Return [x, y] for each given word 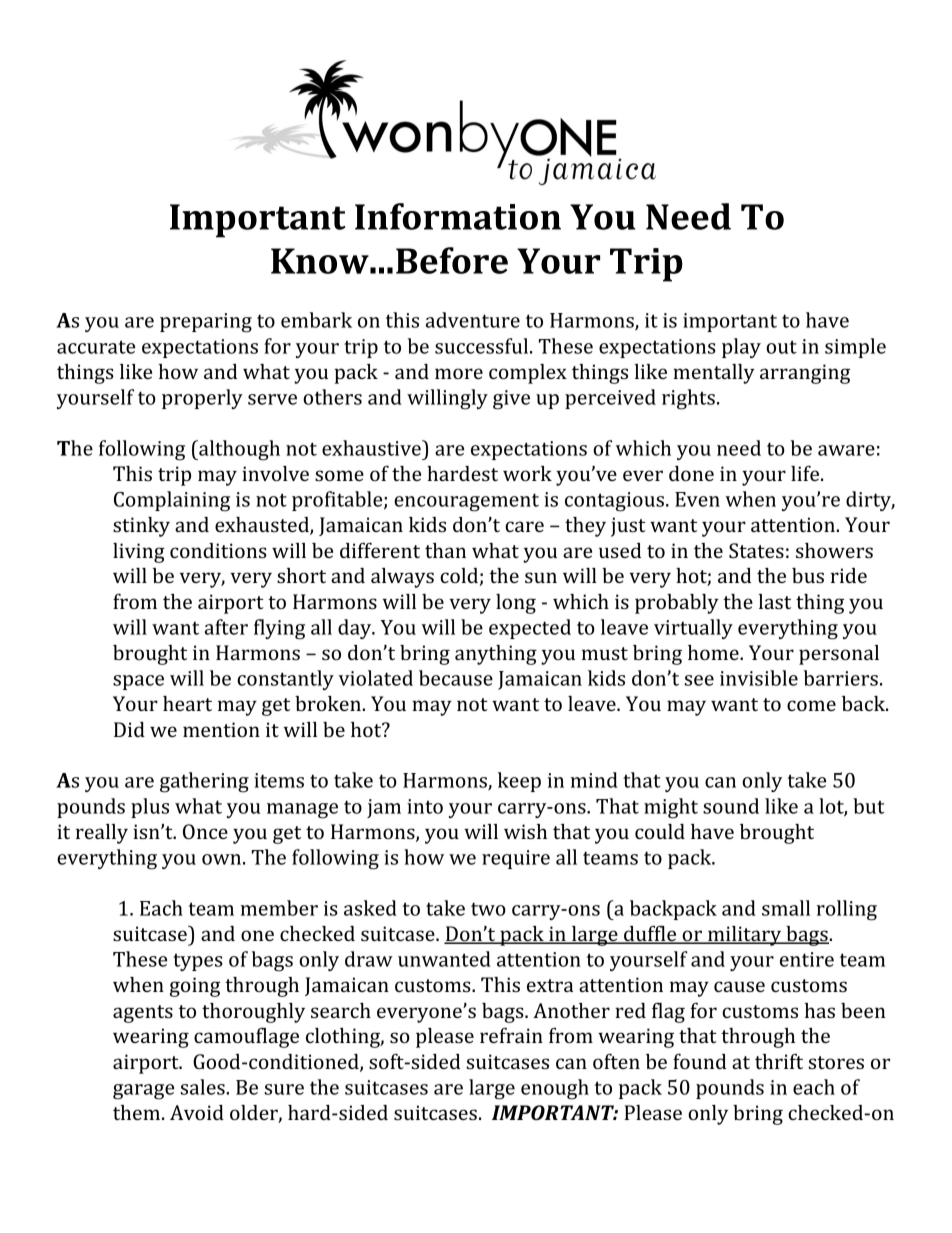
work [527, 473]
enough [555, 1089]
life [805, 473]
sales [203, 1087]
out [781, 347]
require [516, 859]
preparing [206, 323]
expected [530, 629]
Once [205, 831]
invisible [759, 678]
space [138, 682]
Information [458, 216]
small [786, 908]
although [238, 450]
